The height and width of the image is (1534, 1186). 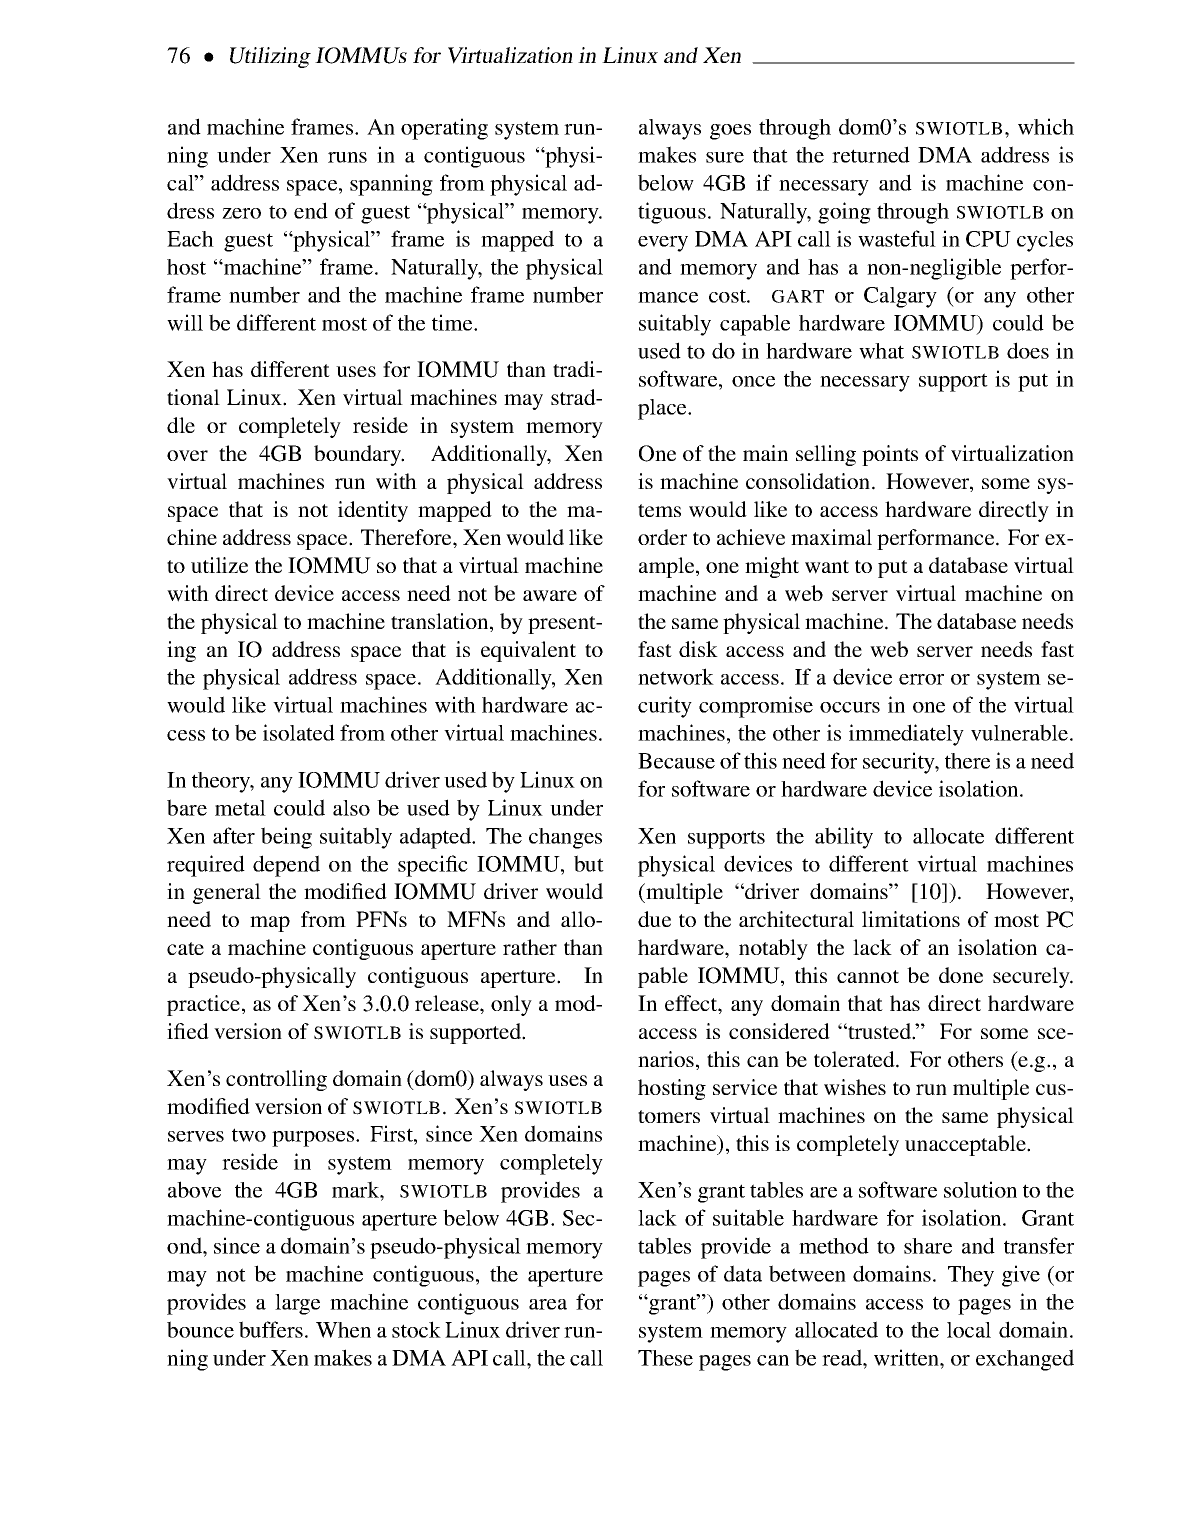 What do you see at coordinates (299, 732) in the image?
I see `isolated` at bounding box center [299, 732].
